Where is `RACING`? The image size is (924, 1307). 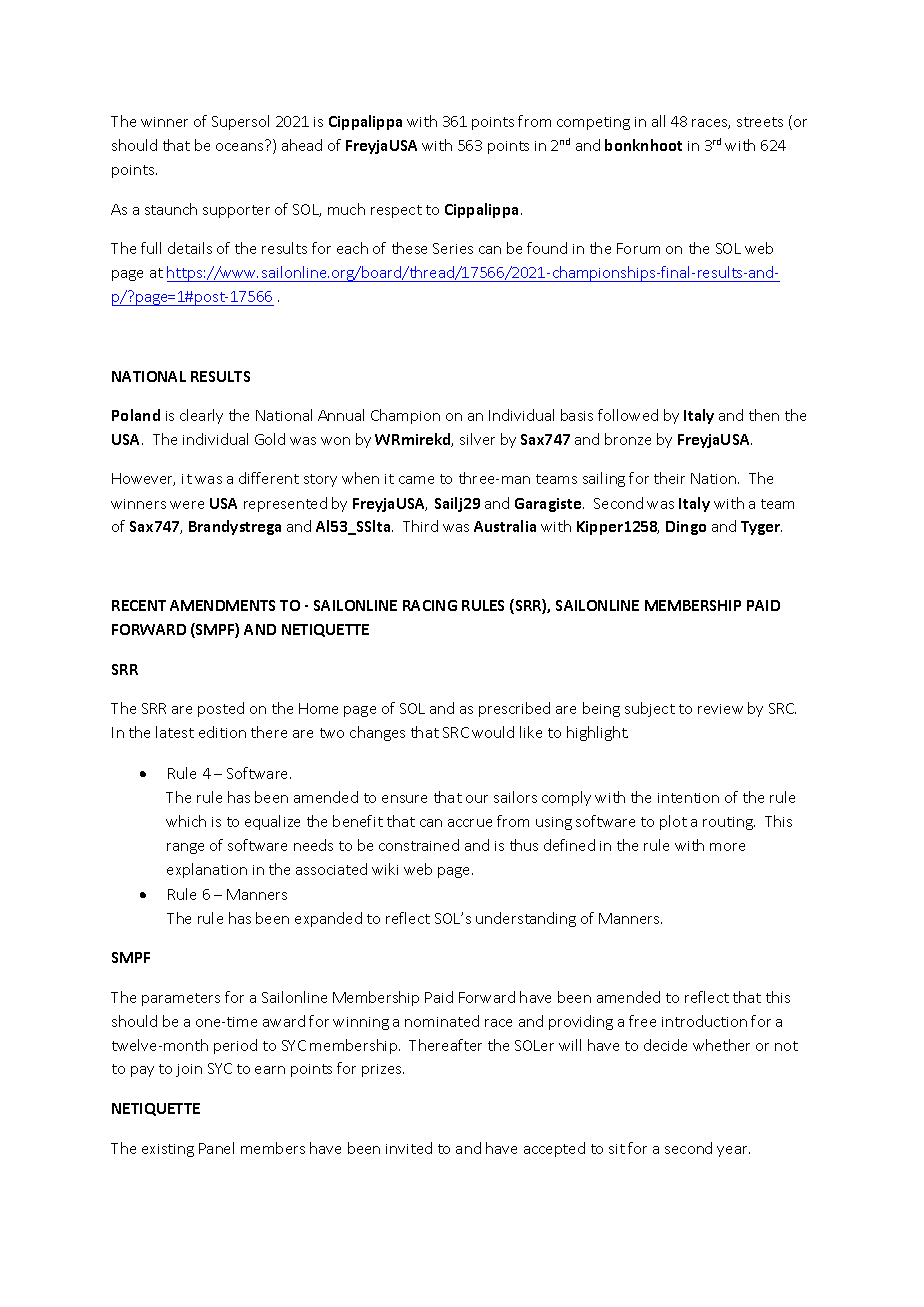
RACING is located at coordinates (430, 605).
